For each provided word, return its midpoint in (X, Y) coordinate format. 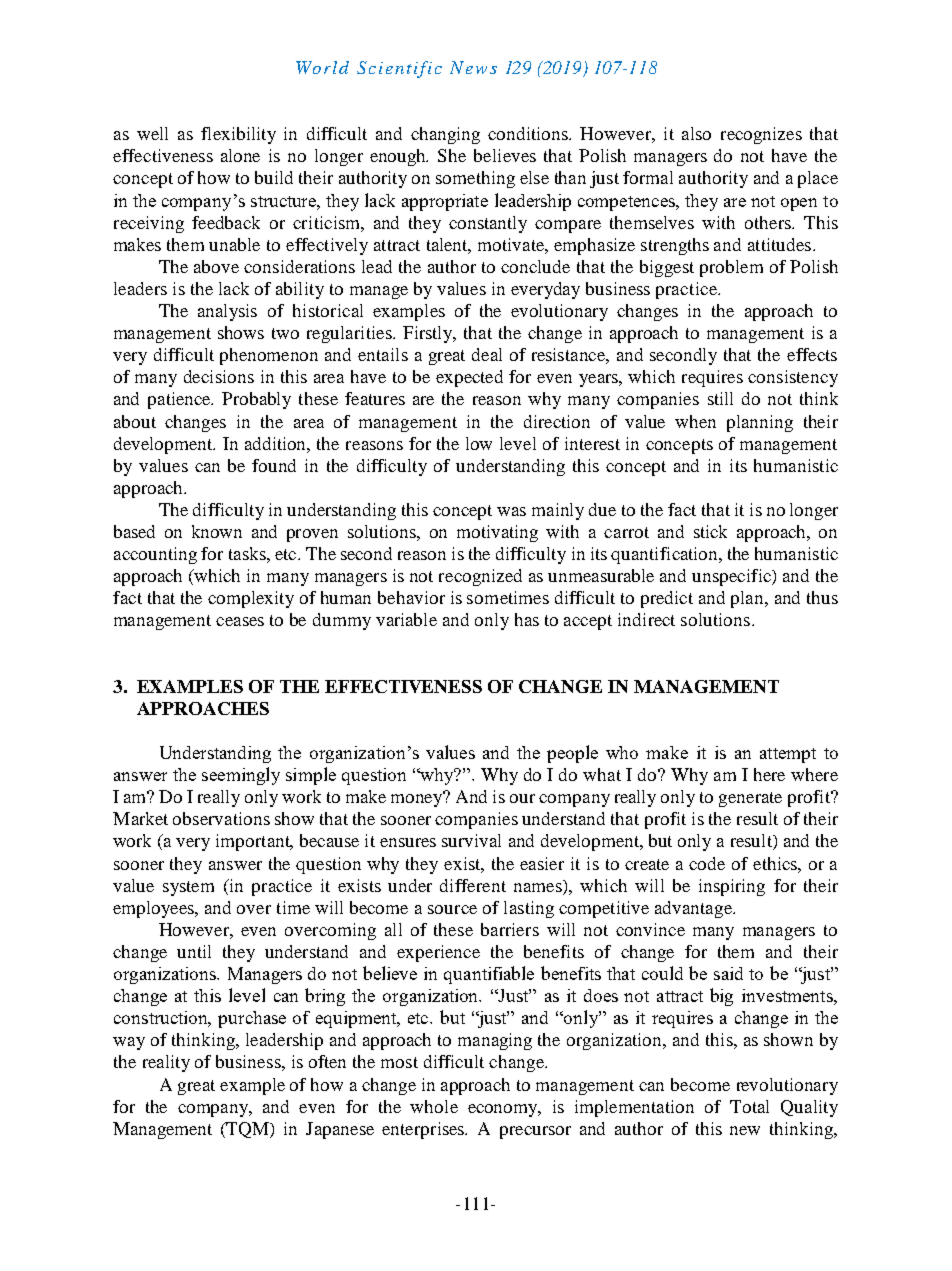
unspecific (732, 577)
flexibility (238, 135)
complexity (251, 599)
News (473, 67)
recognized (480, 577)
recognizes (761, 135)
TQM (248, 1130)
